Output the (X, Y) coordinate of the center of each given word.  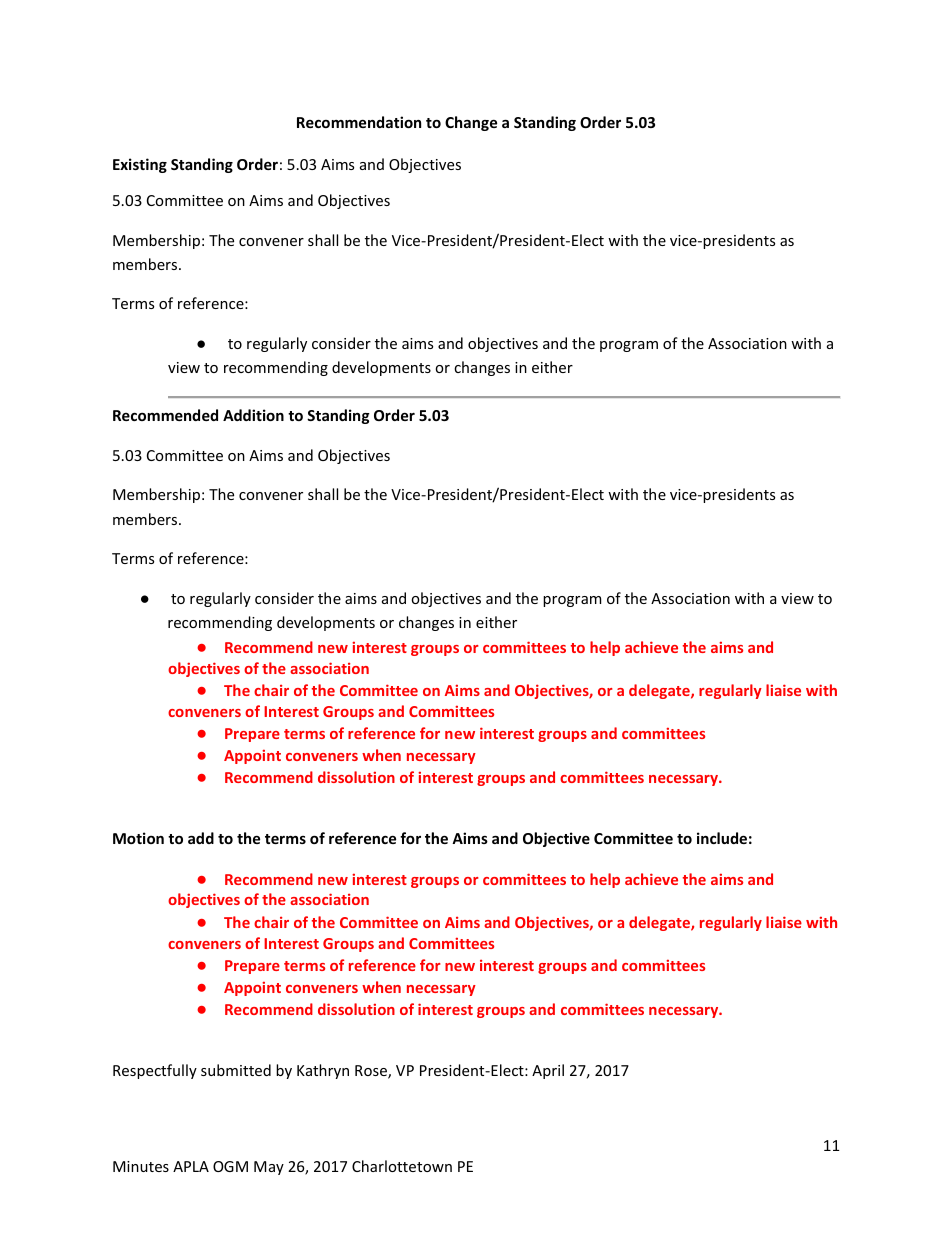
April (548, 1071)
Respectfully (155, 1071)
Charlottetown (402, 1166)
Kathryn (323, 1071)
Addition (253, 415)
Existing (140, 165)
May (269, 1168)
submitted (236, 1070)
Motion (138, 838)
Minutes (141, 1166)
